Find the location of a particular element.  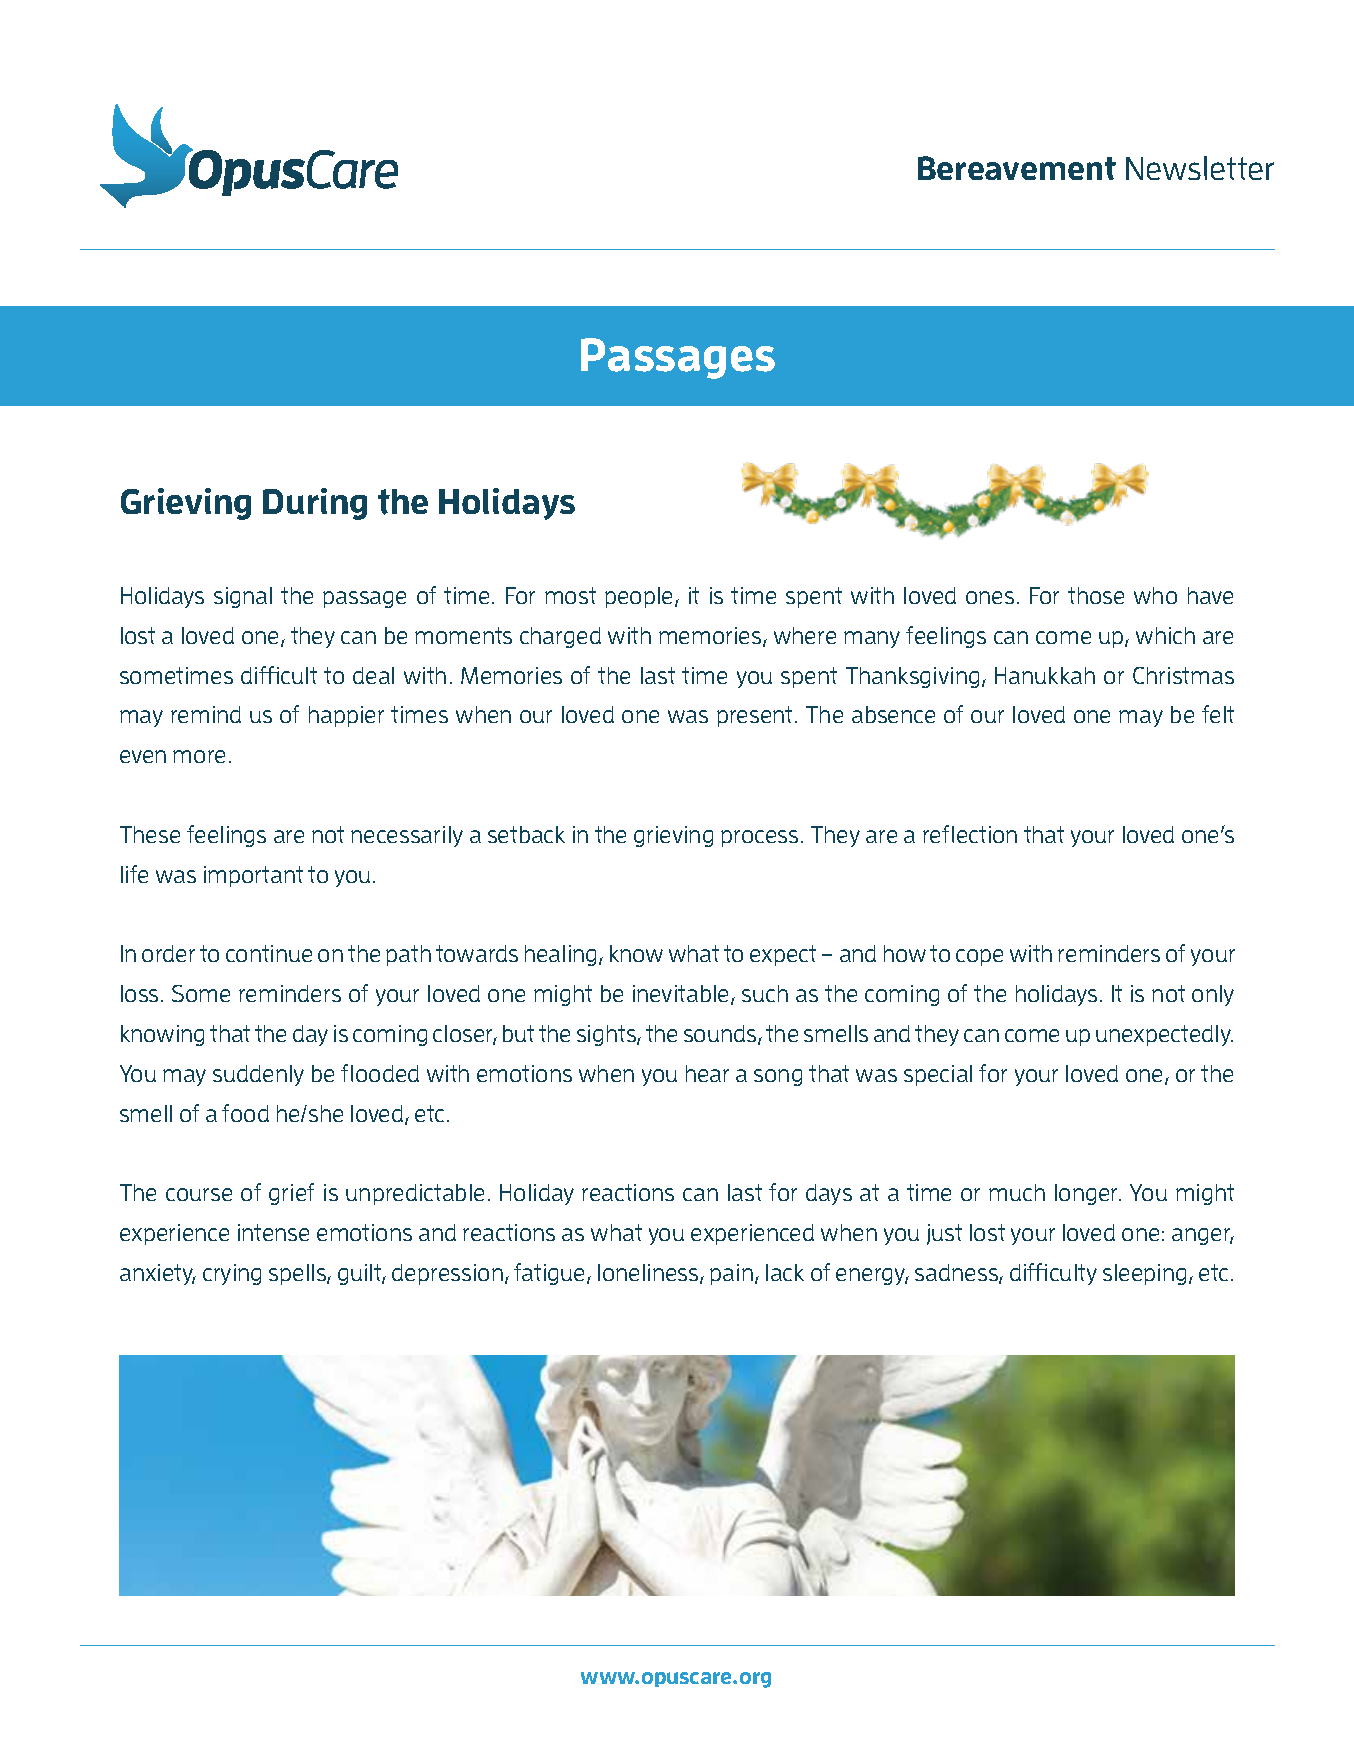

Bereavement is located at coordinates (1017, 168).
